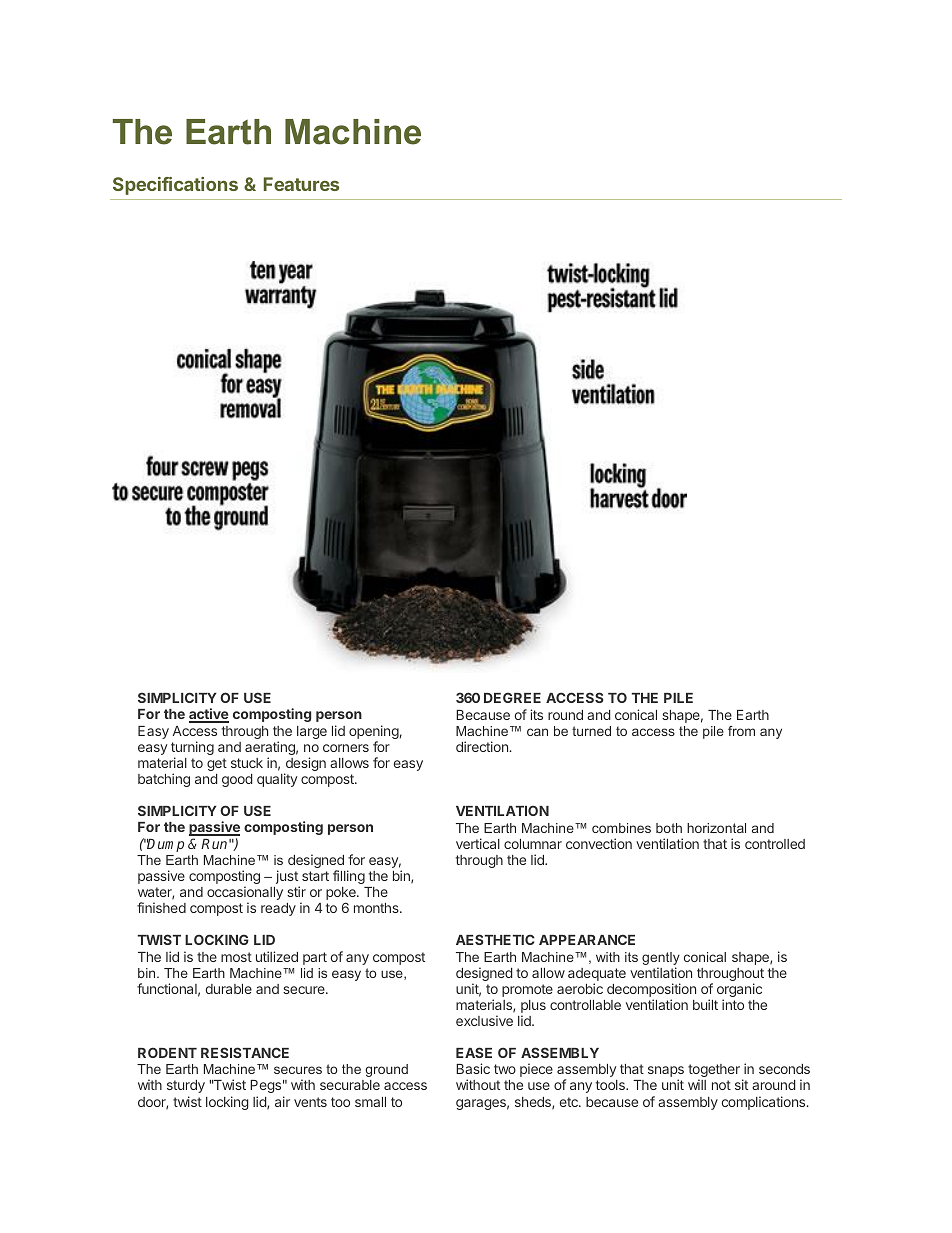 The height and width of the document is (1233, 952). I want to click on Basic, so click(473, 1068).
